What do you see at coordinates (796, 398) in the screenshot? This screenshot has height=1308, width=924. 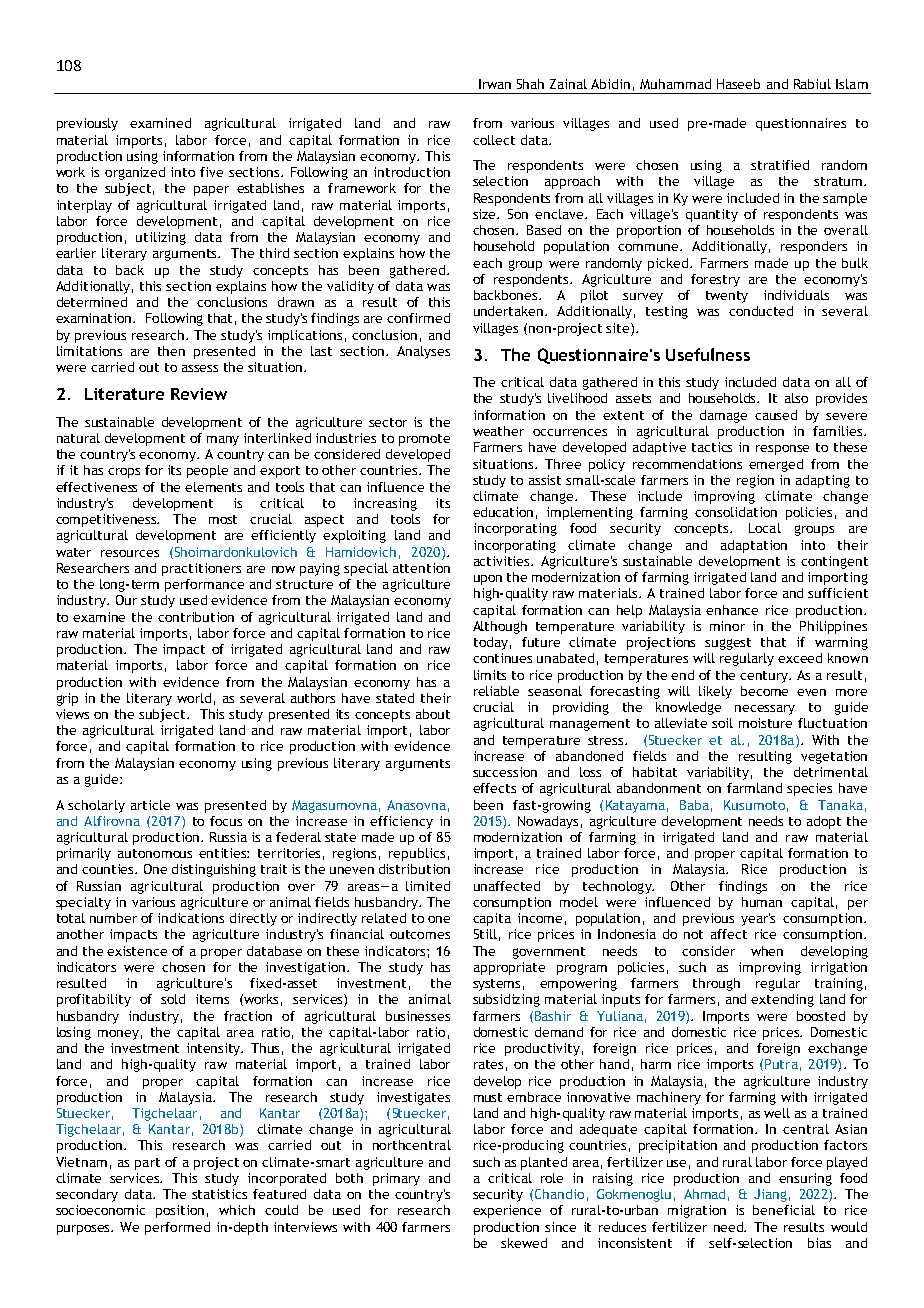 I see `also` at bounding box center [796, 398].
